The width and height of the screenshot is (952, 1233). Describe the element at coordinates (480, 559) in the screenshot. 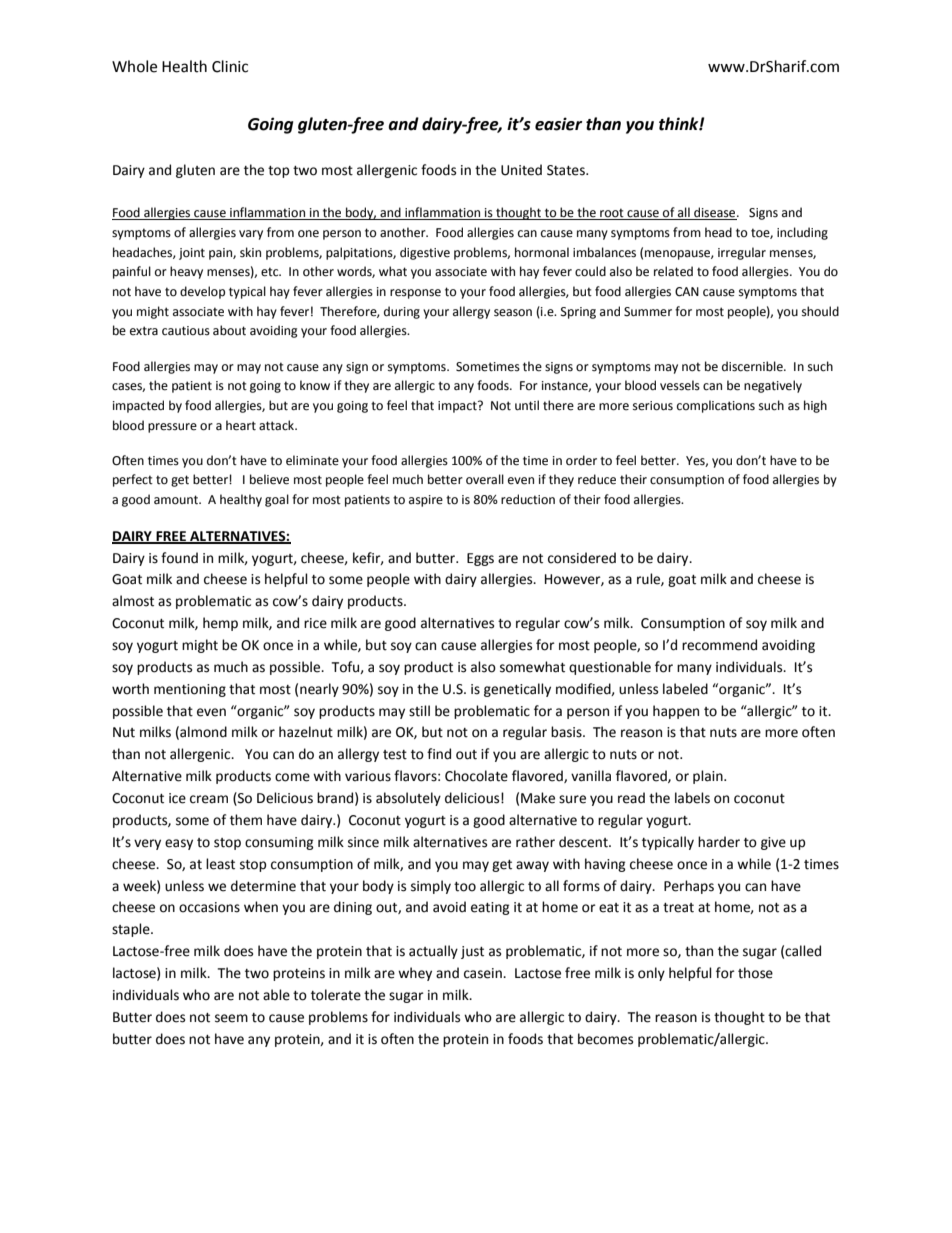

I see `Eggs` at that location.
